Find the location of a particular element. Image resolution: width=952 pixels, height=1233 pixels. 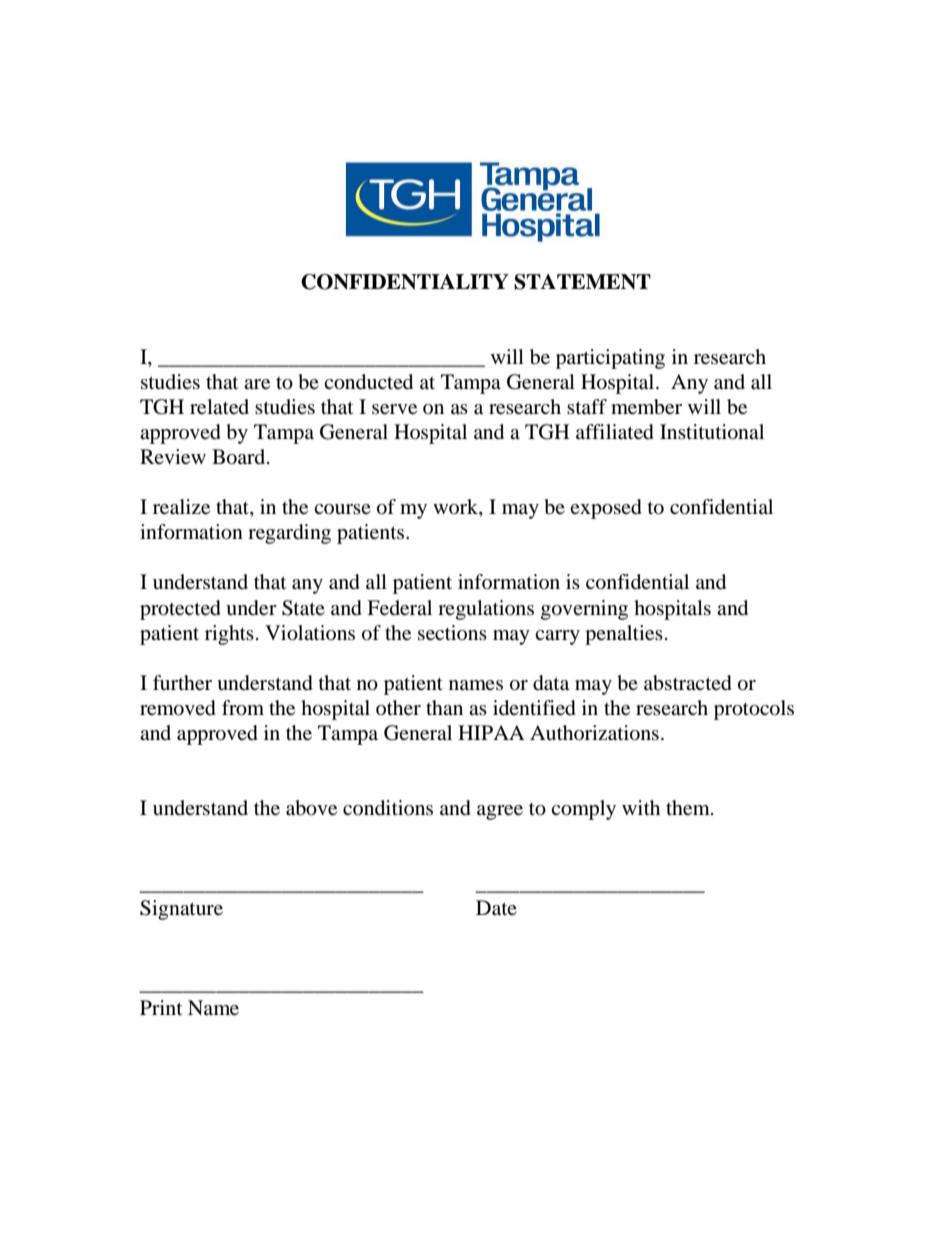

from is located at coordinates (243, 708).
